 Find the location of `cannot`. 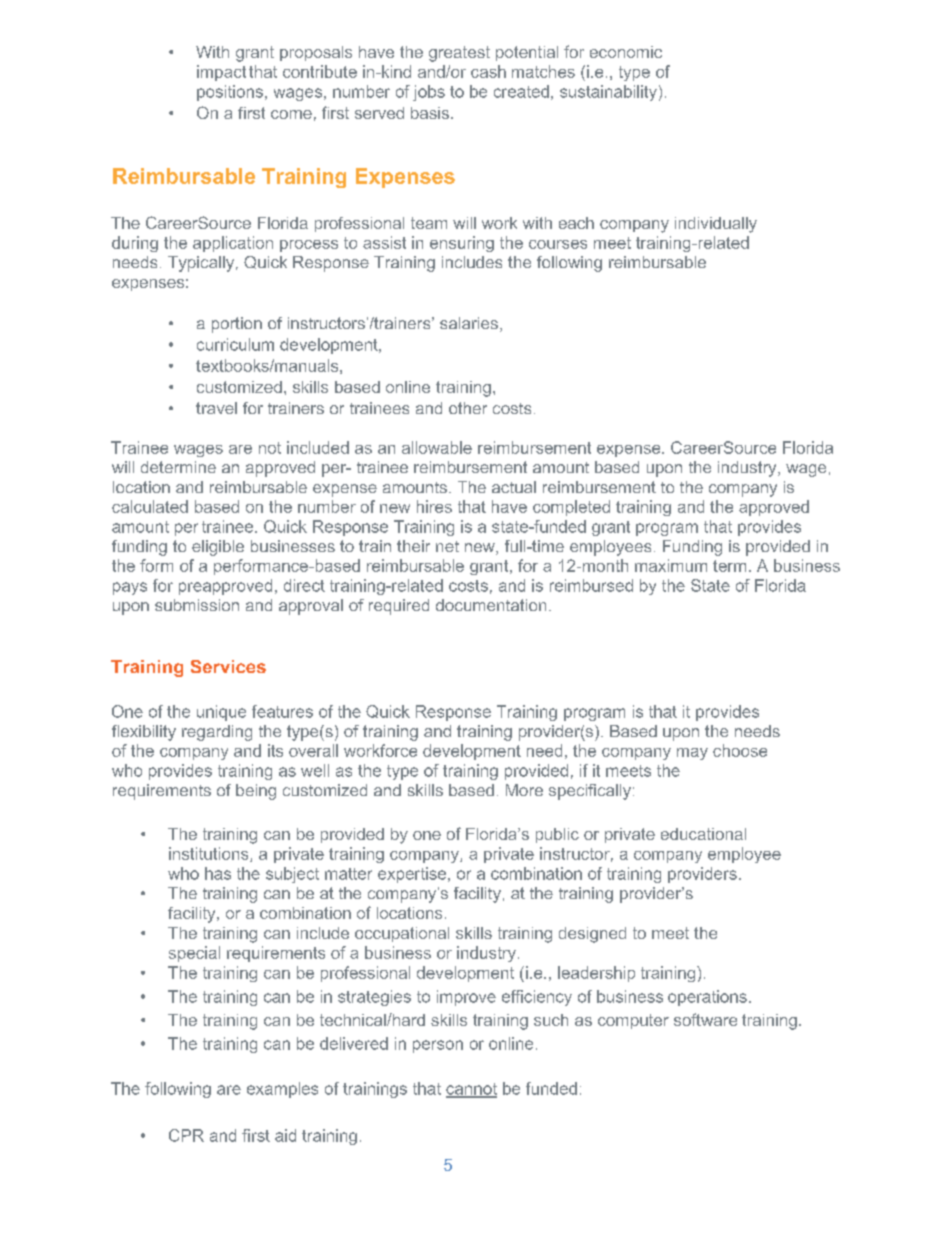

cannot is located at coordinates (471, 1090).
